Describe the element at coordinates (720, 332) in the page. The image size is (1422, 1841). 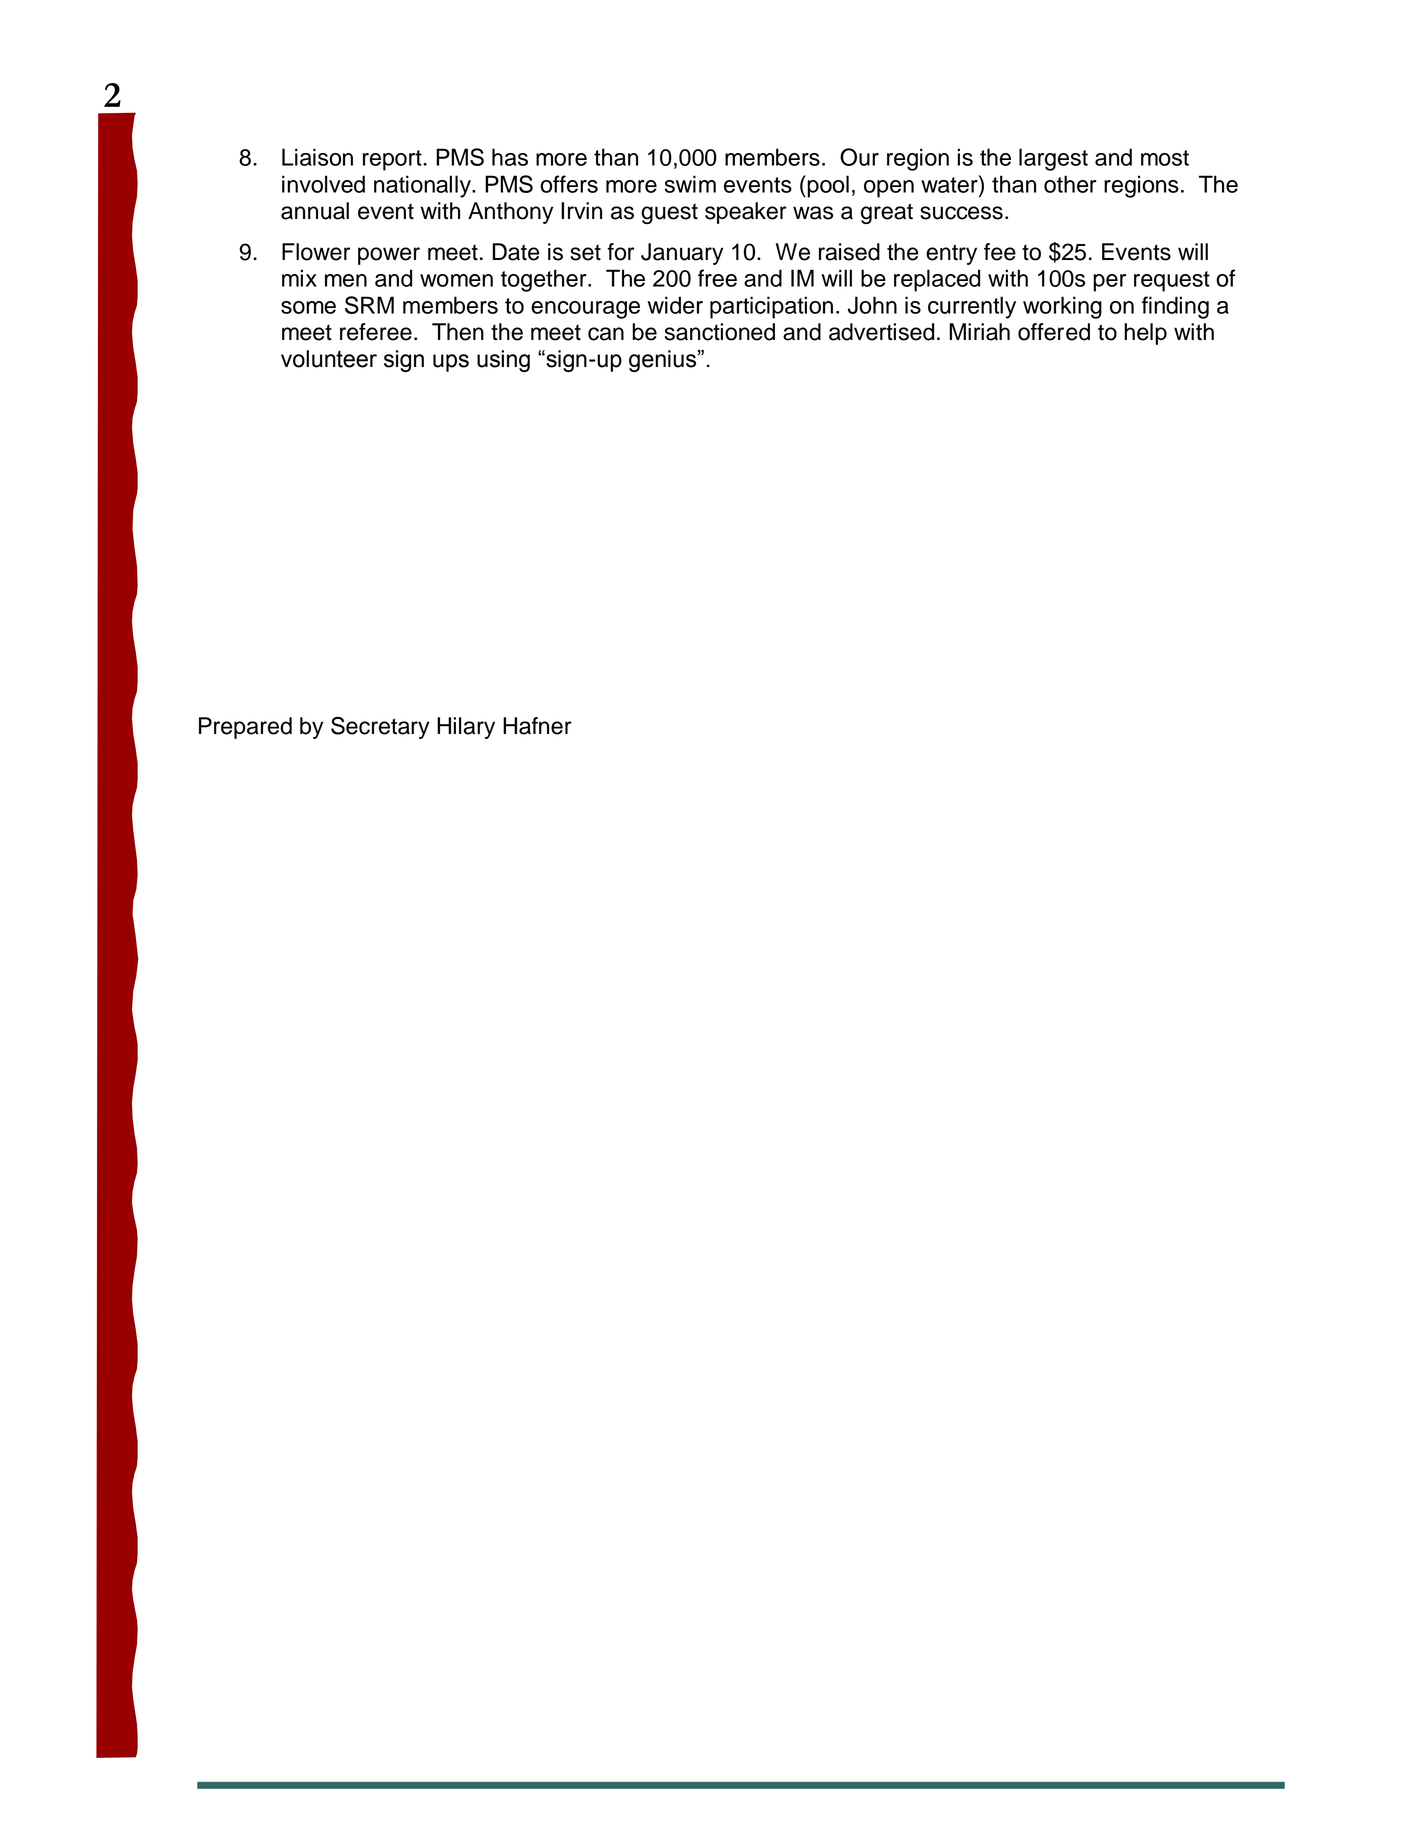
I see `sanctioned` at that location.
